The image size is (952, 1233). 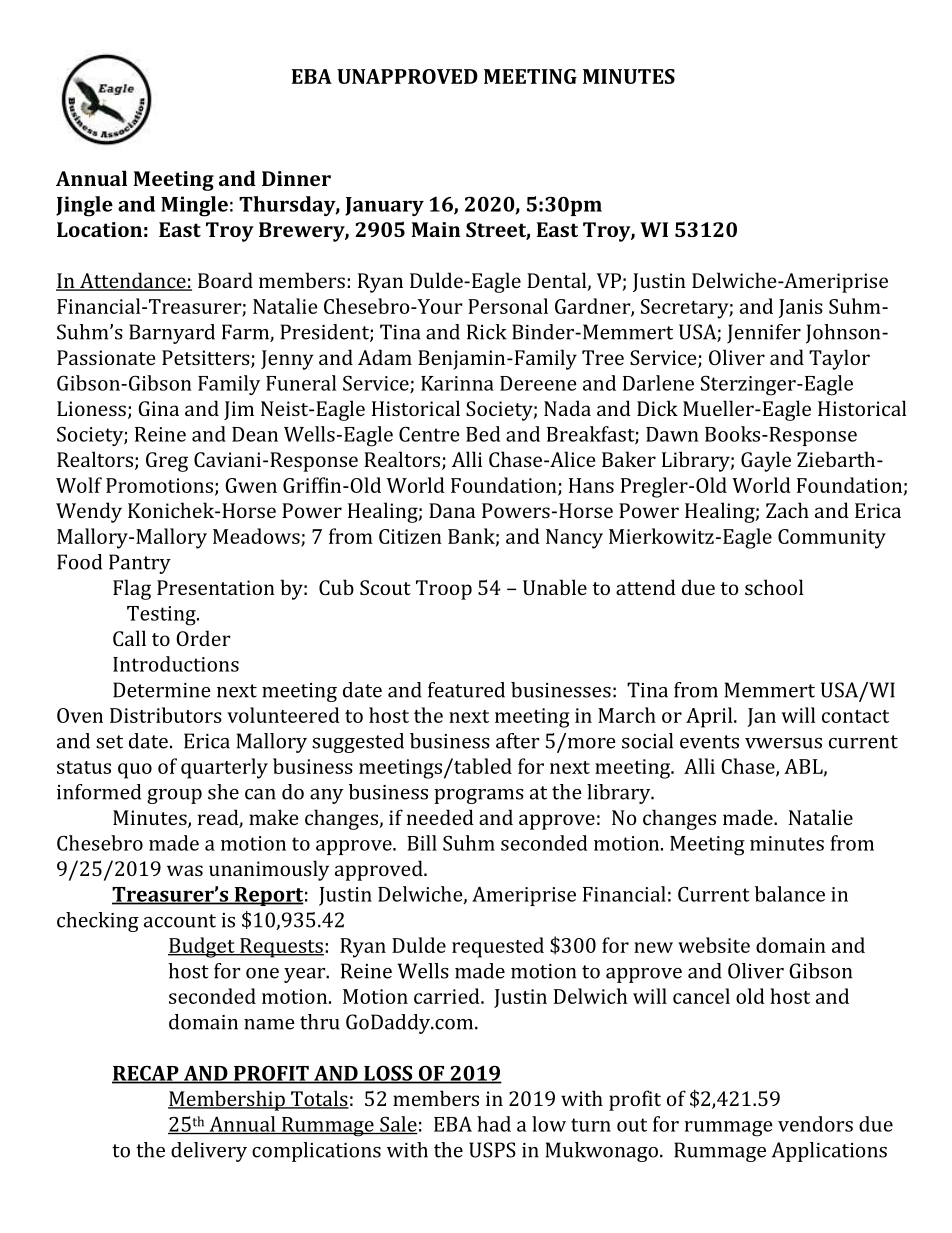 I want to click on Mingle, so click(x=194, y=206).
